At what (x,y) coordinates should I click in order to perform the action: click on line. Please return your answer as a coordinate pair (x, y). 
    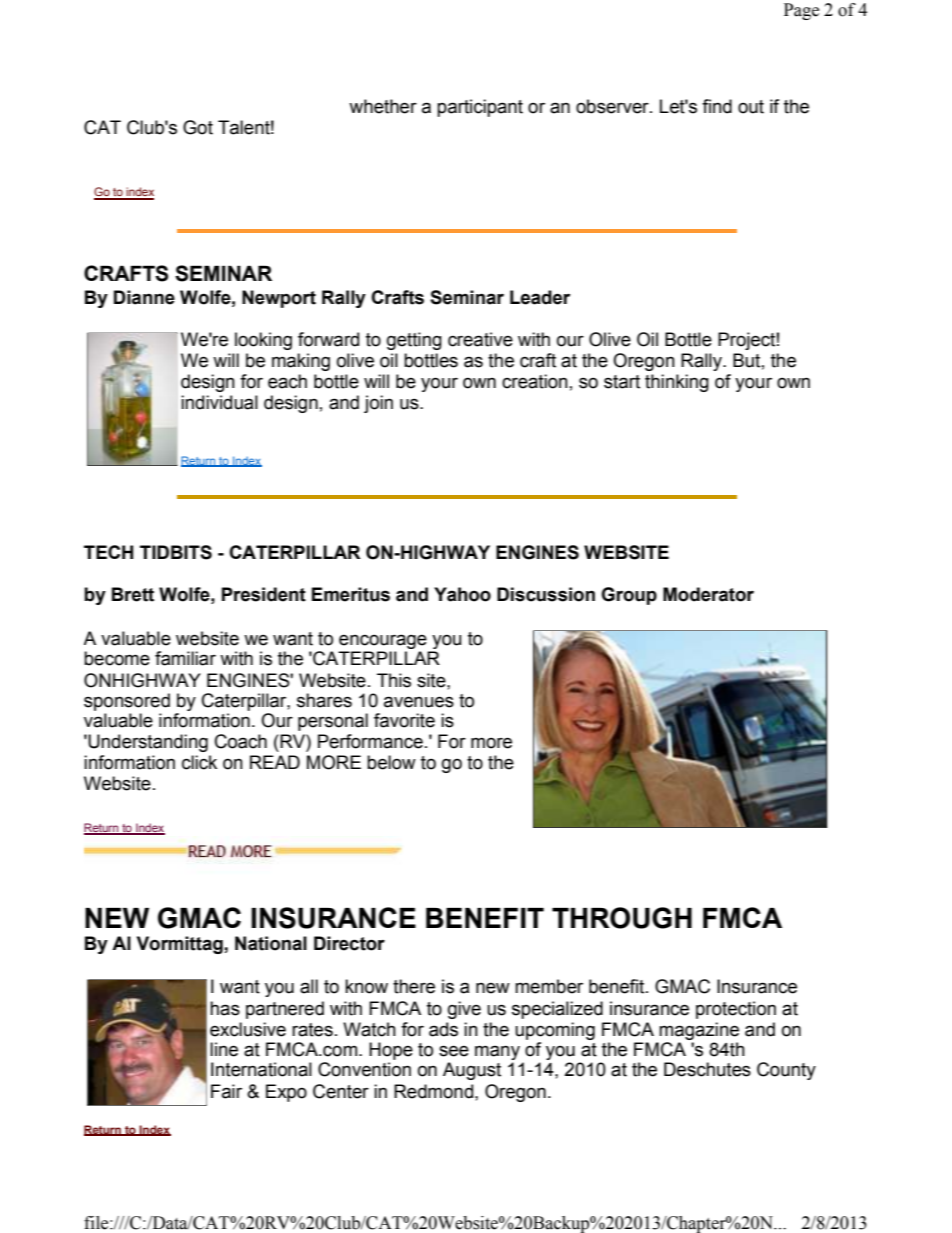
    Looking at the image, I should click on (224, 1049).
